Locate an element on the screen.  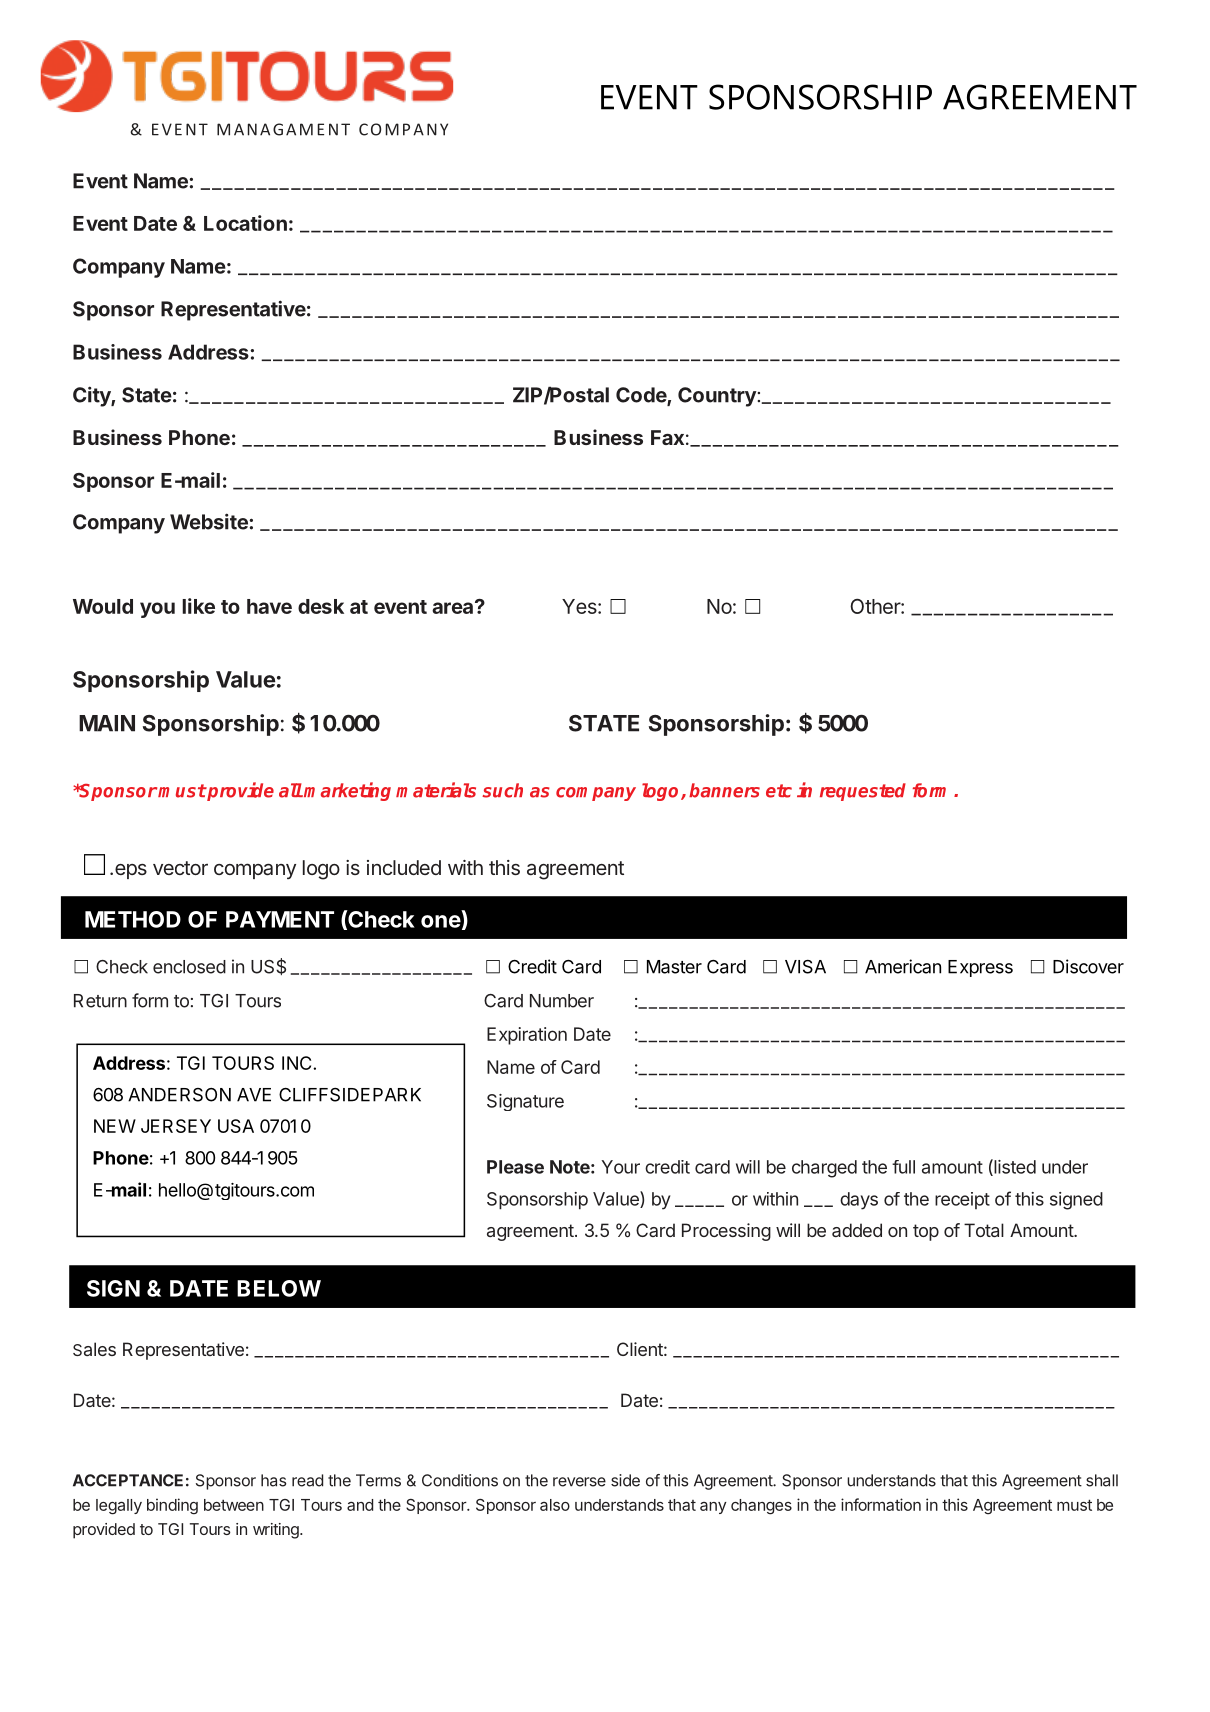
Code is located at coordinates (642, 396).
